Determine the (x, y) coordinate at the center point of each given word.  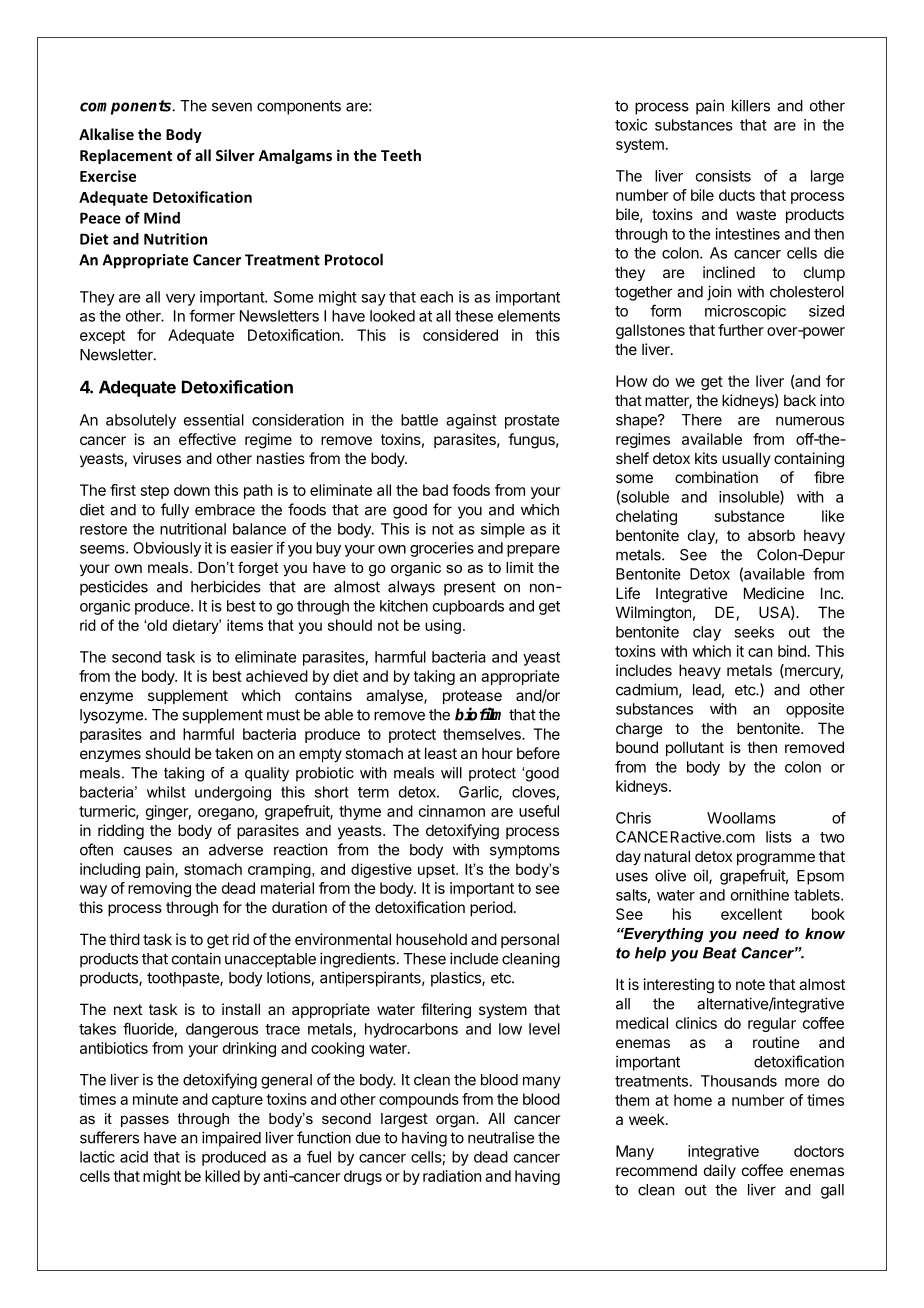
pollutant (695, 748)
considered (460, 335)
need (761, 933)
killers (751, 105)
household (431, 939)
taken (234, 753)
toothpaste (184, 979)
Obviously (167, 549)
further (741, 330)
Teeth (401, 155)
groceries (442, 549)
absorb (771, 535)
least (441, 753)
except (102, 337)
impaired (231, 1139)
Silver (235, 155)
